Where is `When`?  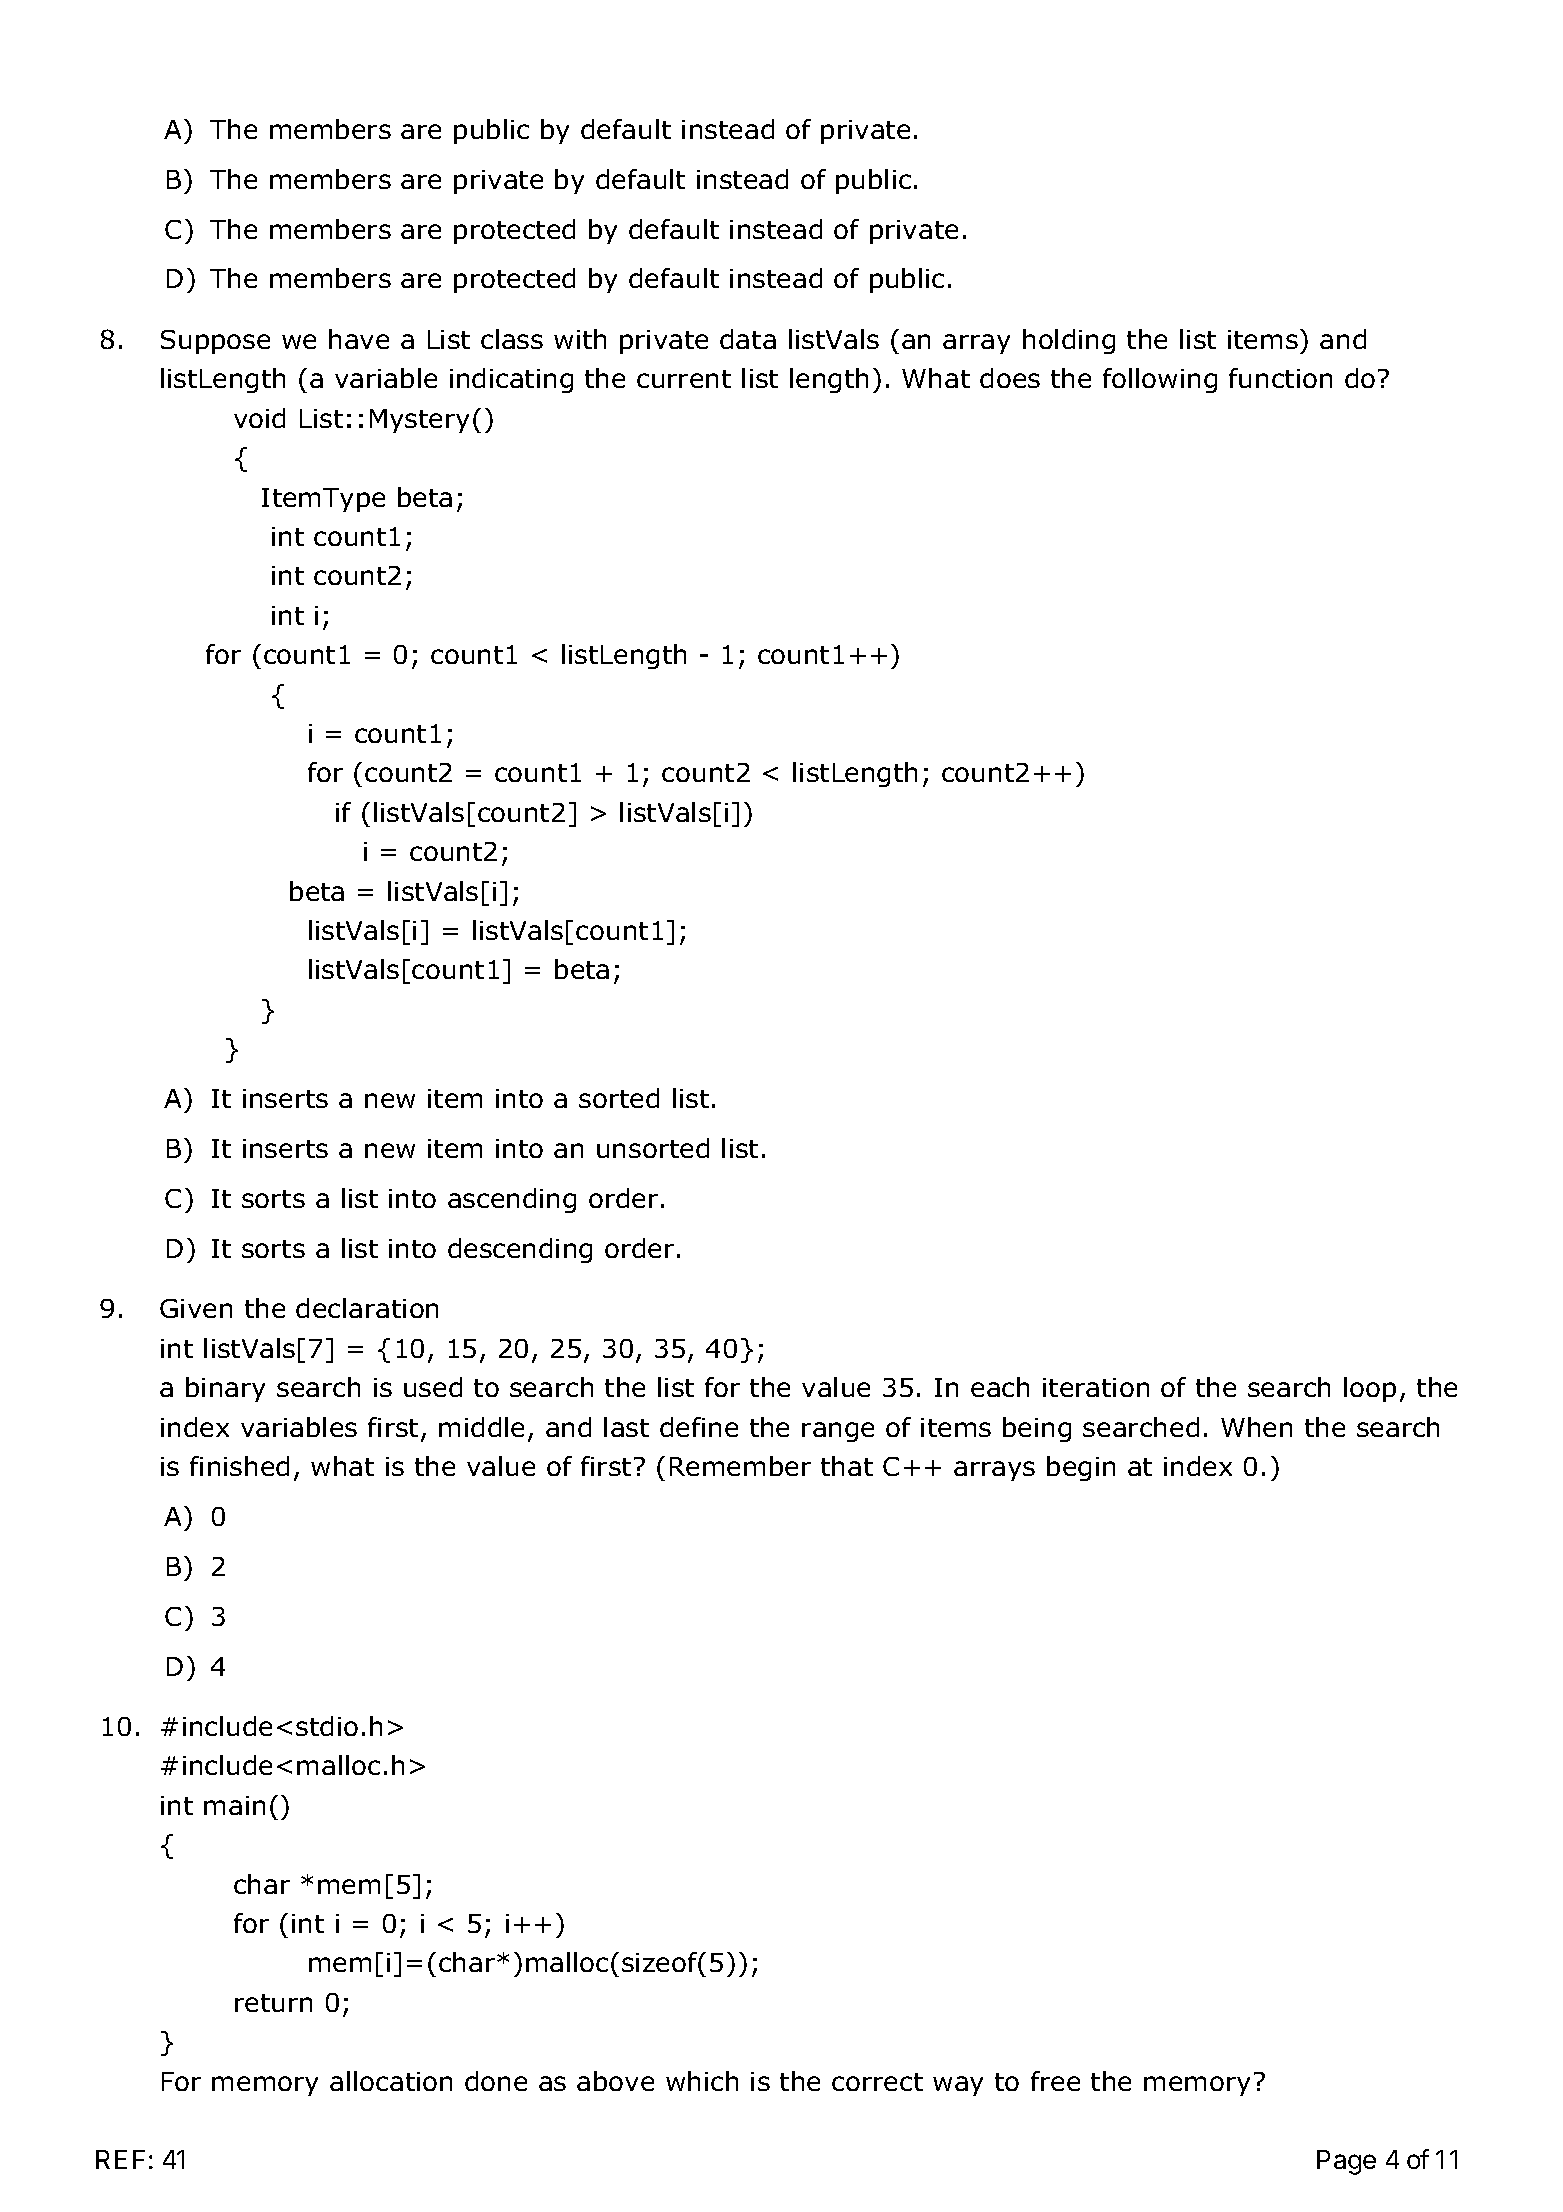 When is located at coordinates (1256, 1427).
